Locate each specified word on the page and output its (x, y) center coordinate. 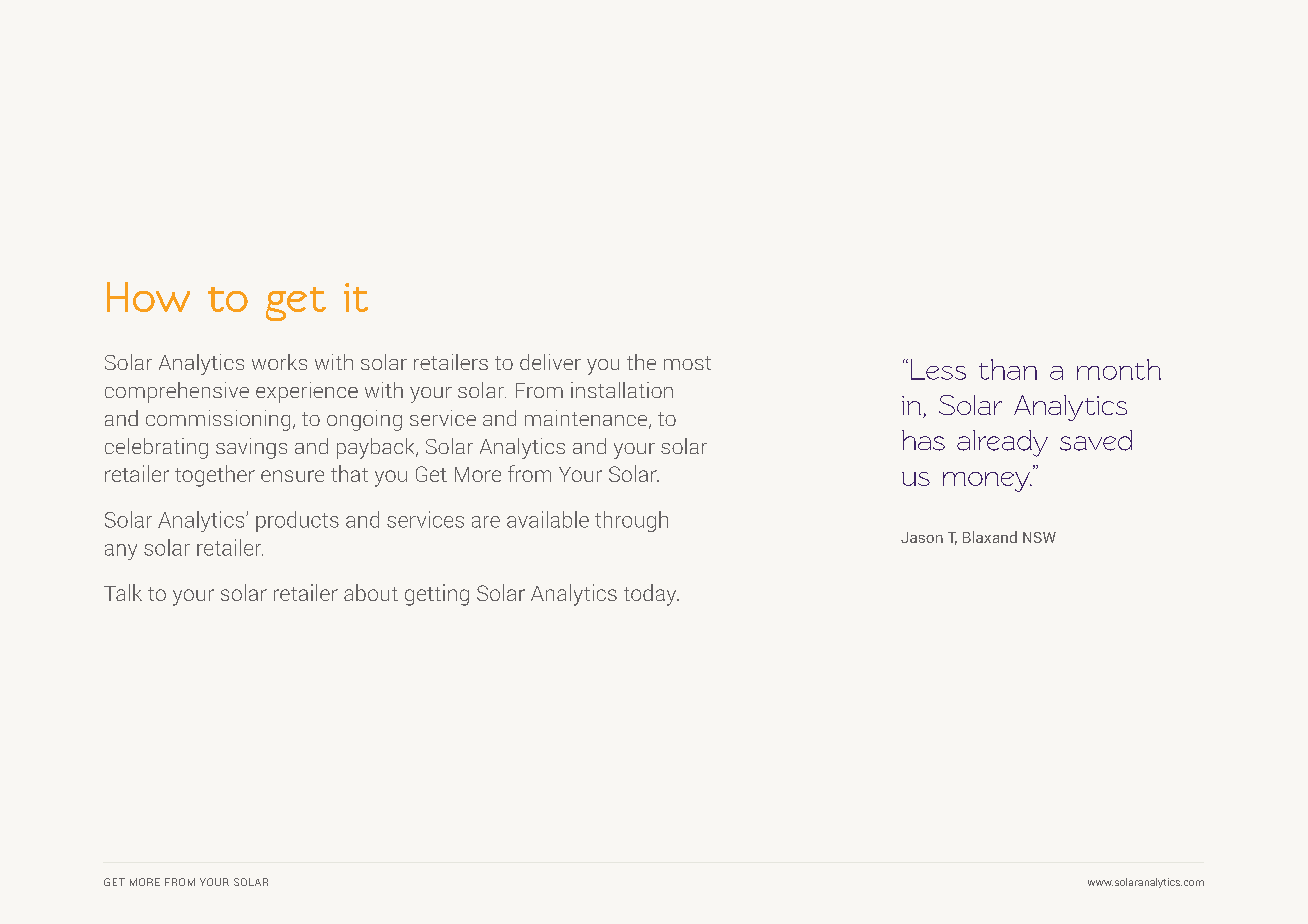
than (1008, 369)
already (1002, 443)
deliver (550, 362)
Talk (123, 592)
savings (251, 448)
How (148, 297)
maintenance (587, 419)
